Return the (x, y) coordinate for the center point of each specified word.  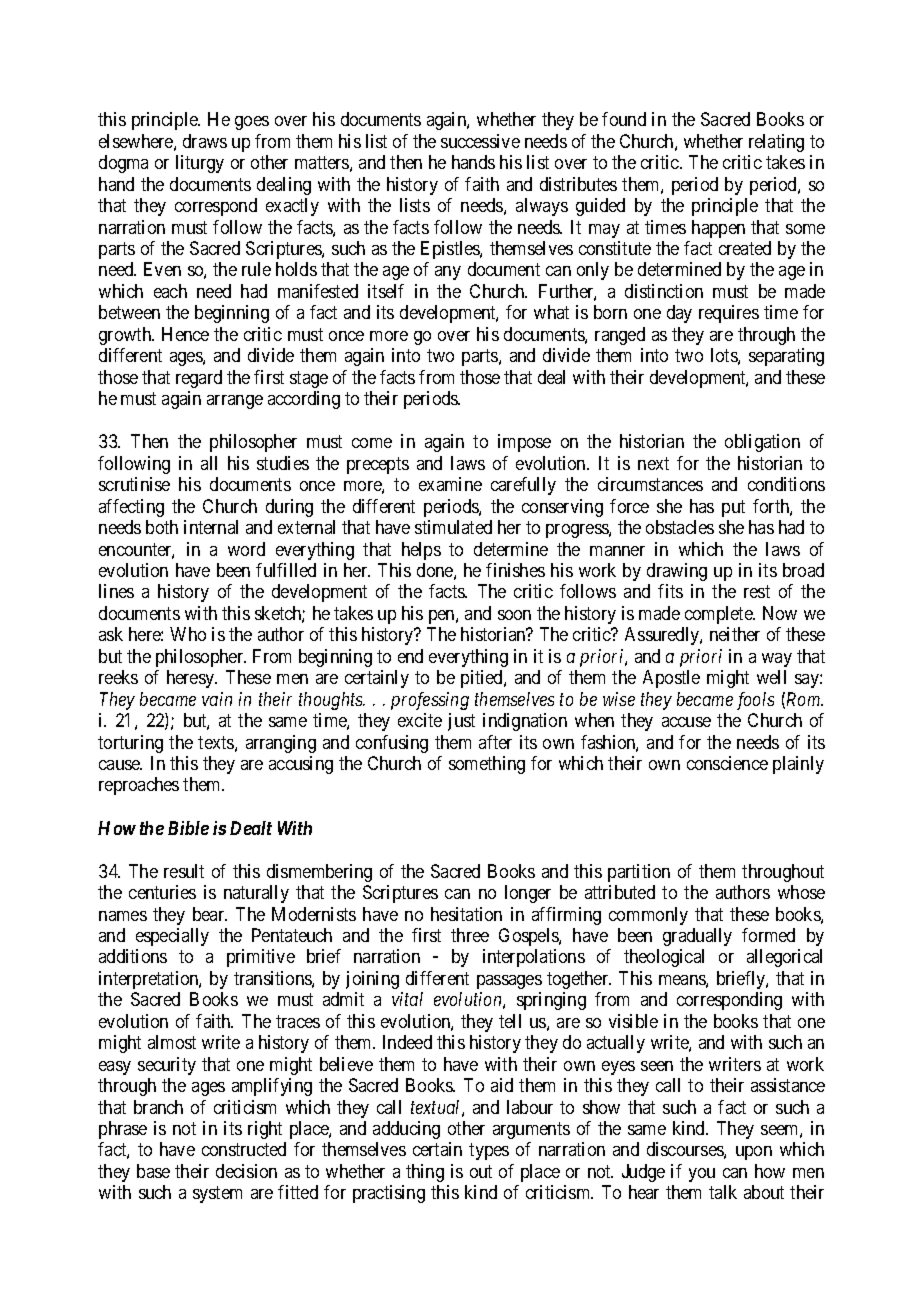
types (489, 1152)
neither (735, 634)
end (410, 656)
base (153, 1171)
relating (776, 143)
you (702, 1175)
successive (480, 141)
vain (217, 699)
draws (205, 141)
